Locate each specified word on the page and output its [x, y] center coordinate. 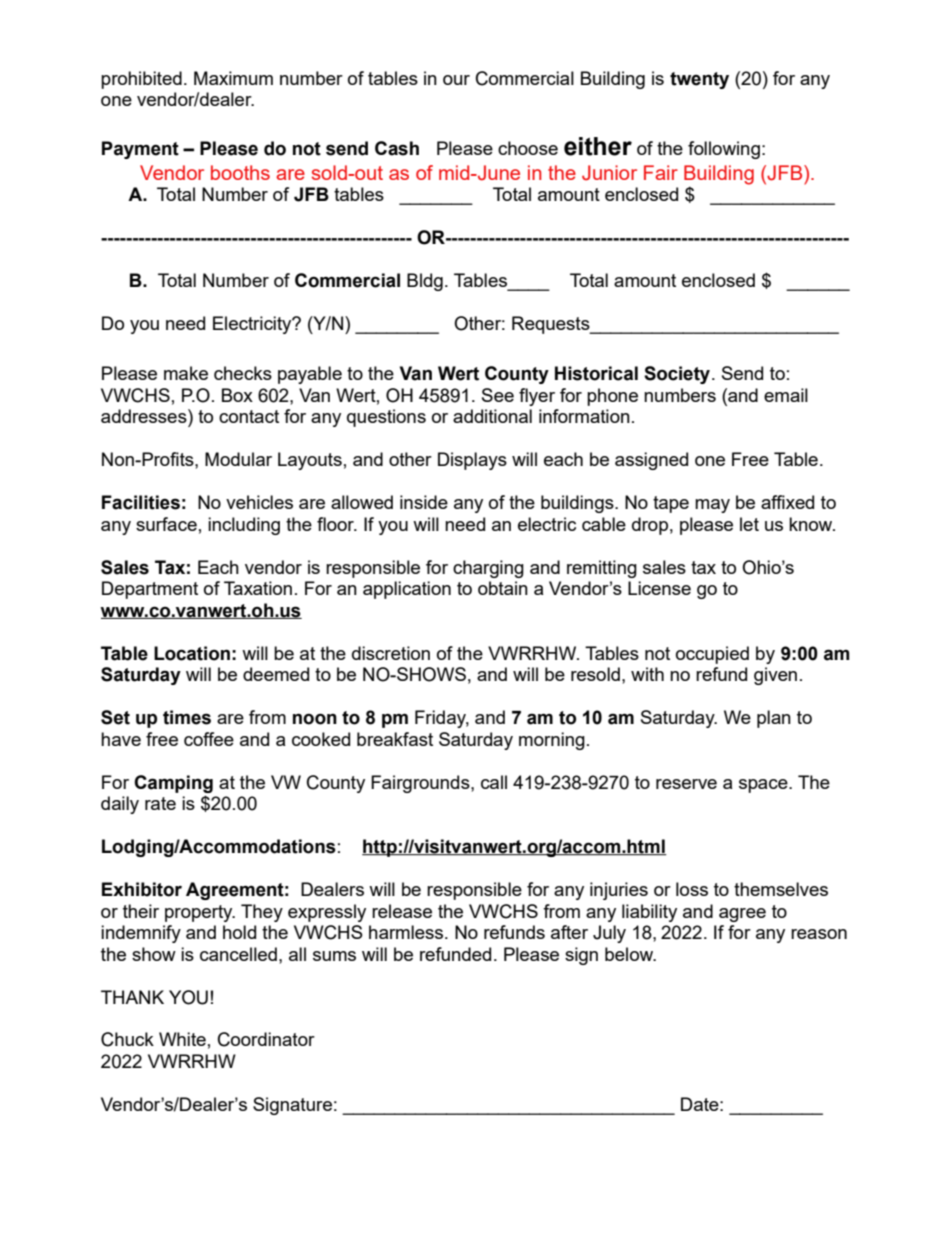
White [182, 1039]
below [630, 954]
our [456, 80]
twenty [699, 80]
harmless [407, 932]
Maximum [233, 78]
